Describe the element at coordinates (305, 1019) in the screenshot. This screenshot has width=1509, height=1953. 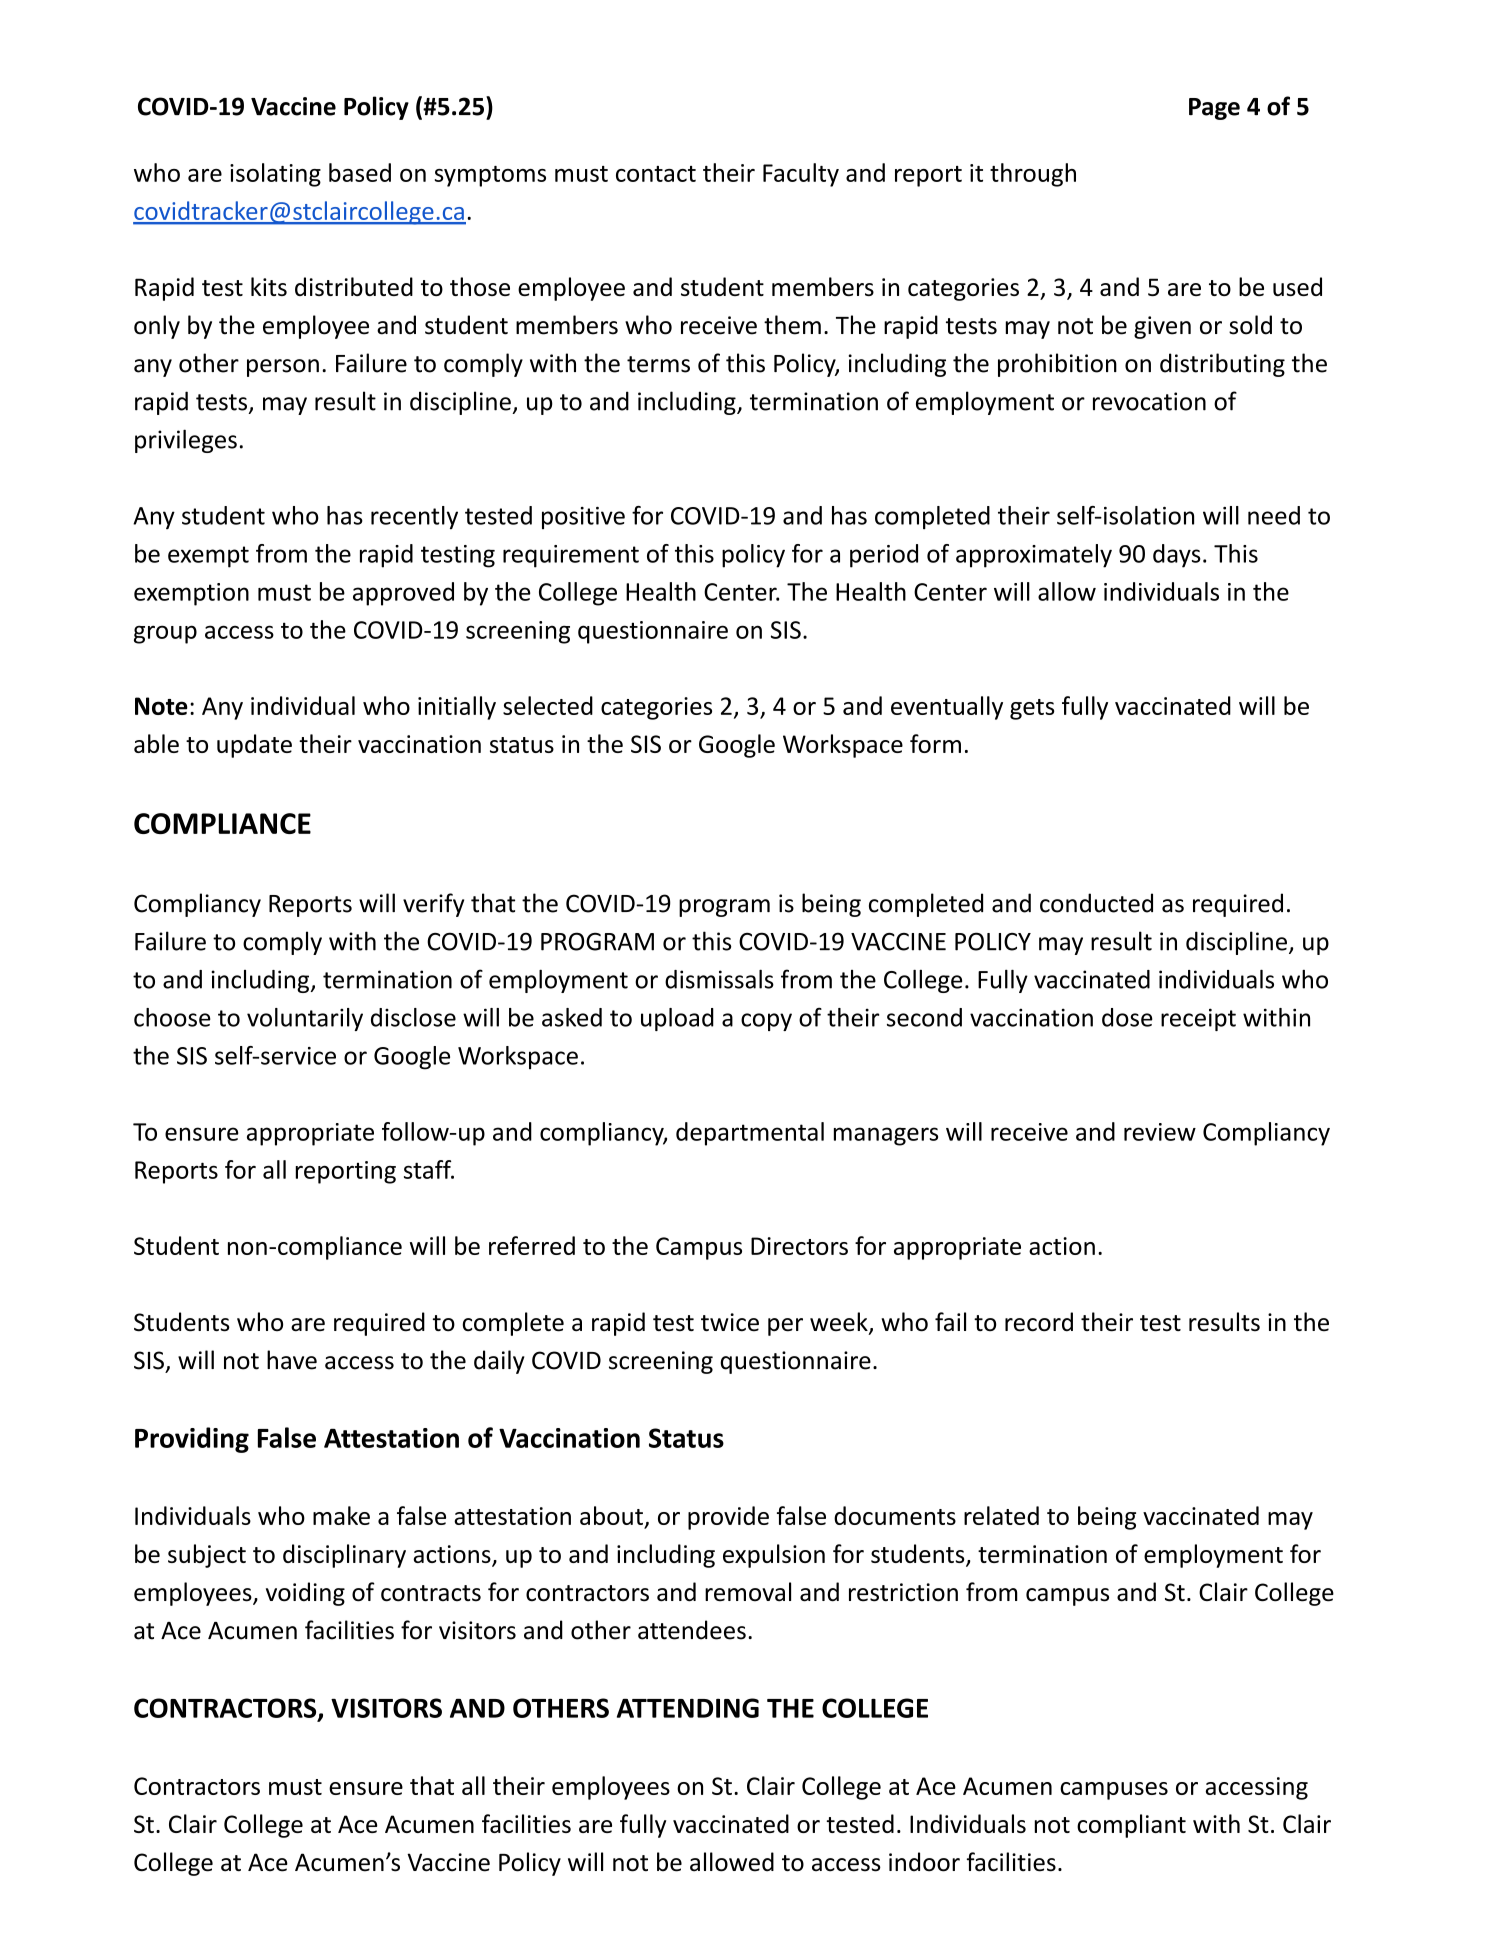
I see `voluntarily` at that location.
